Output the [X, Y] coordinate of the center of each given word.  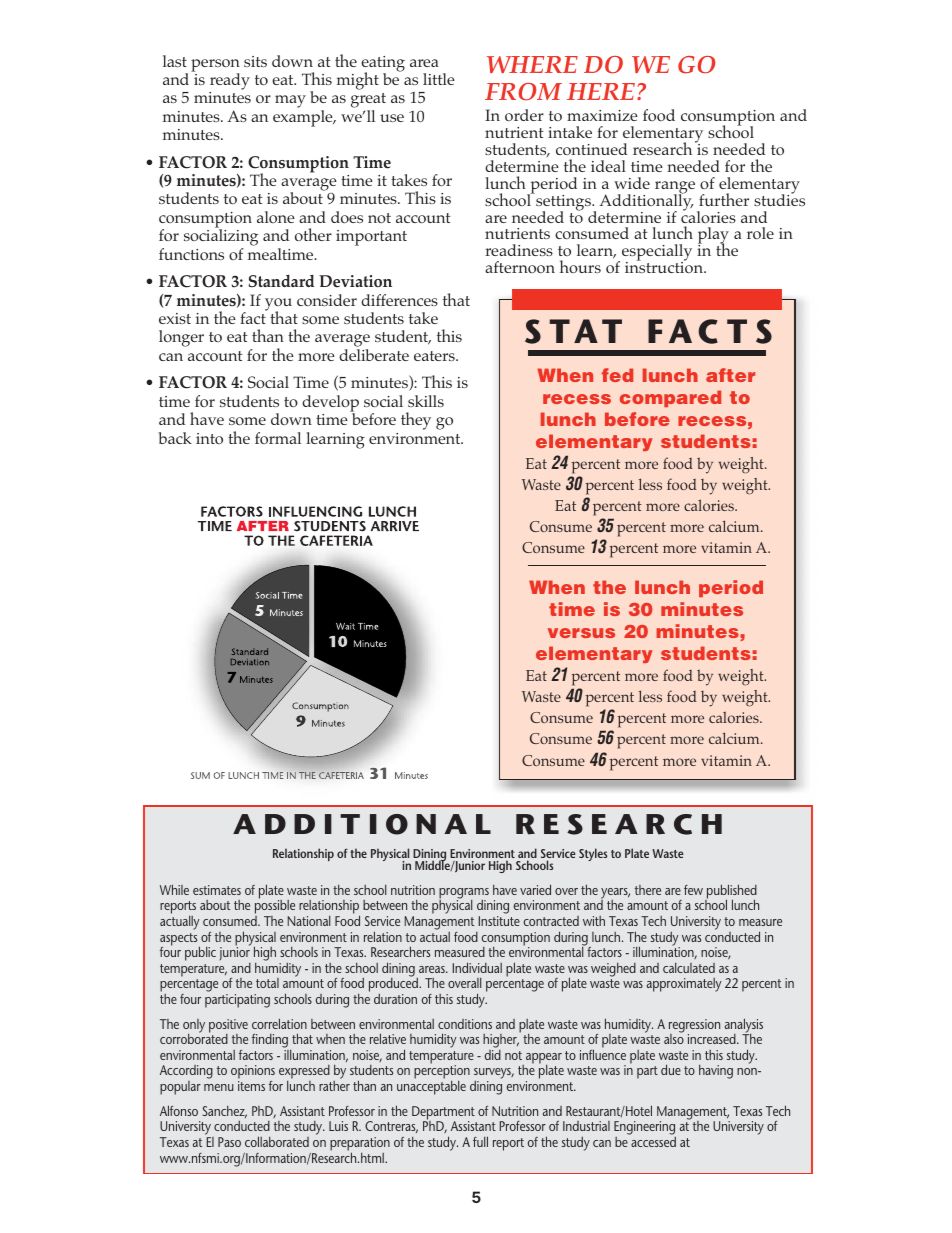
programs [464, 894]
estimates [217, 890]
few [693, 890]
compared [670, 398]
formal [278, 438]
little [439, 79]
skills [426, 401]
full [480, 1141]
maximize [602, 115]
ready [230, 81]
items [251, 1086]
